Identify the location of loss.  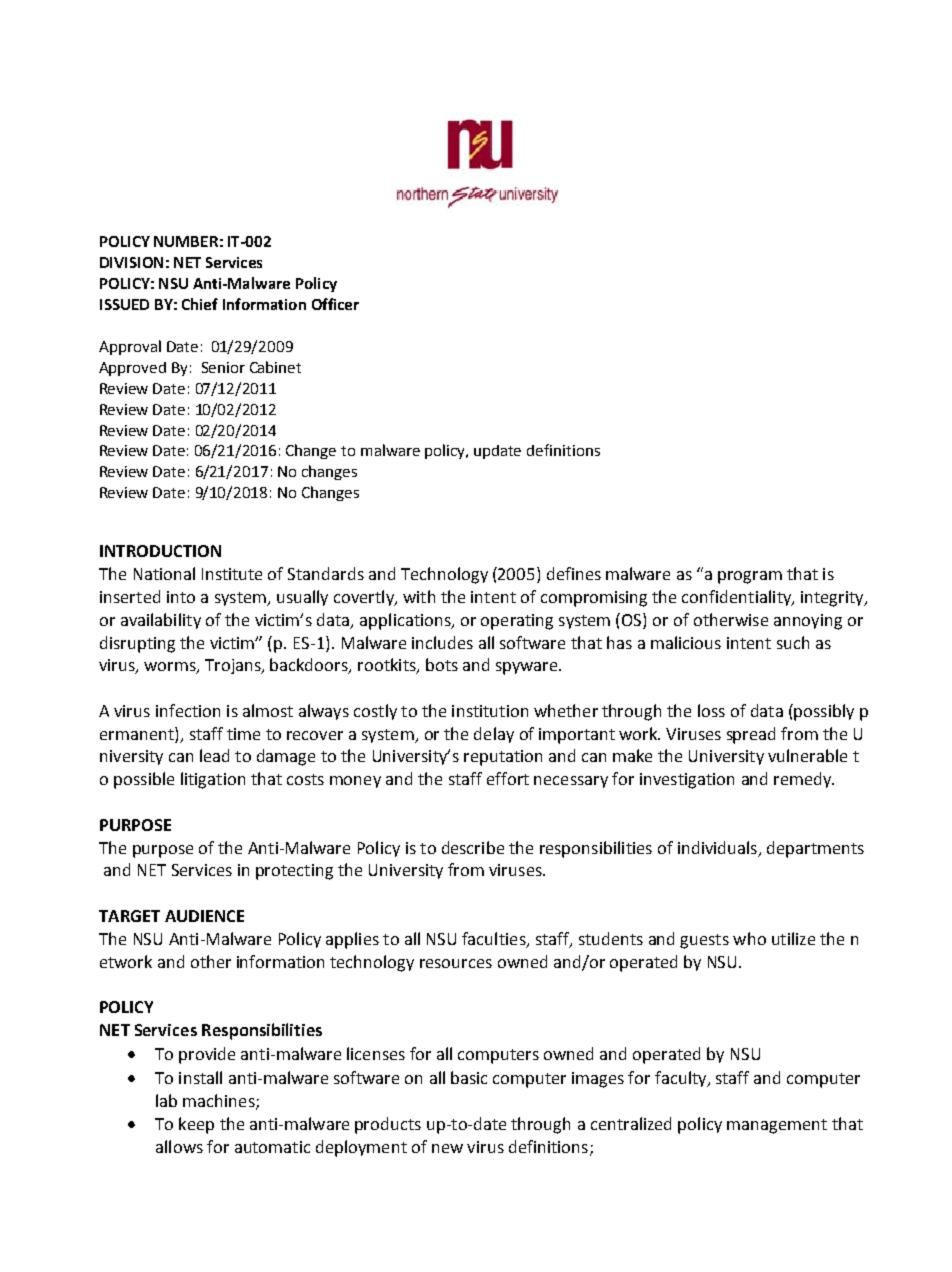
(711, 710).
